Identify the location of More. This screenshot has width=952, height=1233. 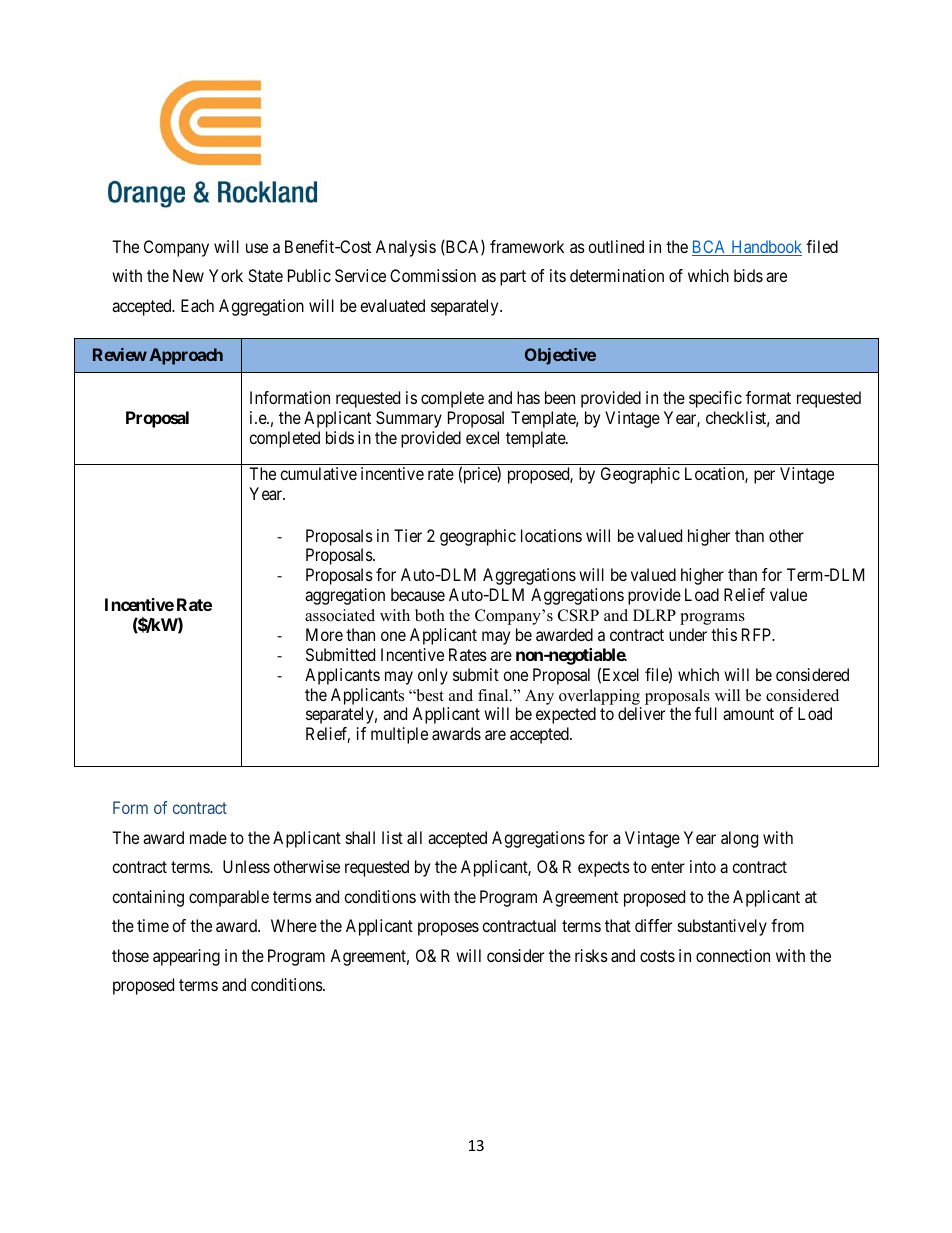
(324, 634).
